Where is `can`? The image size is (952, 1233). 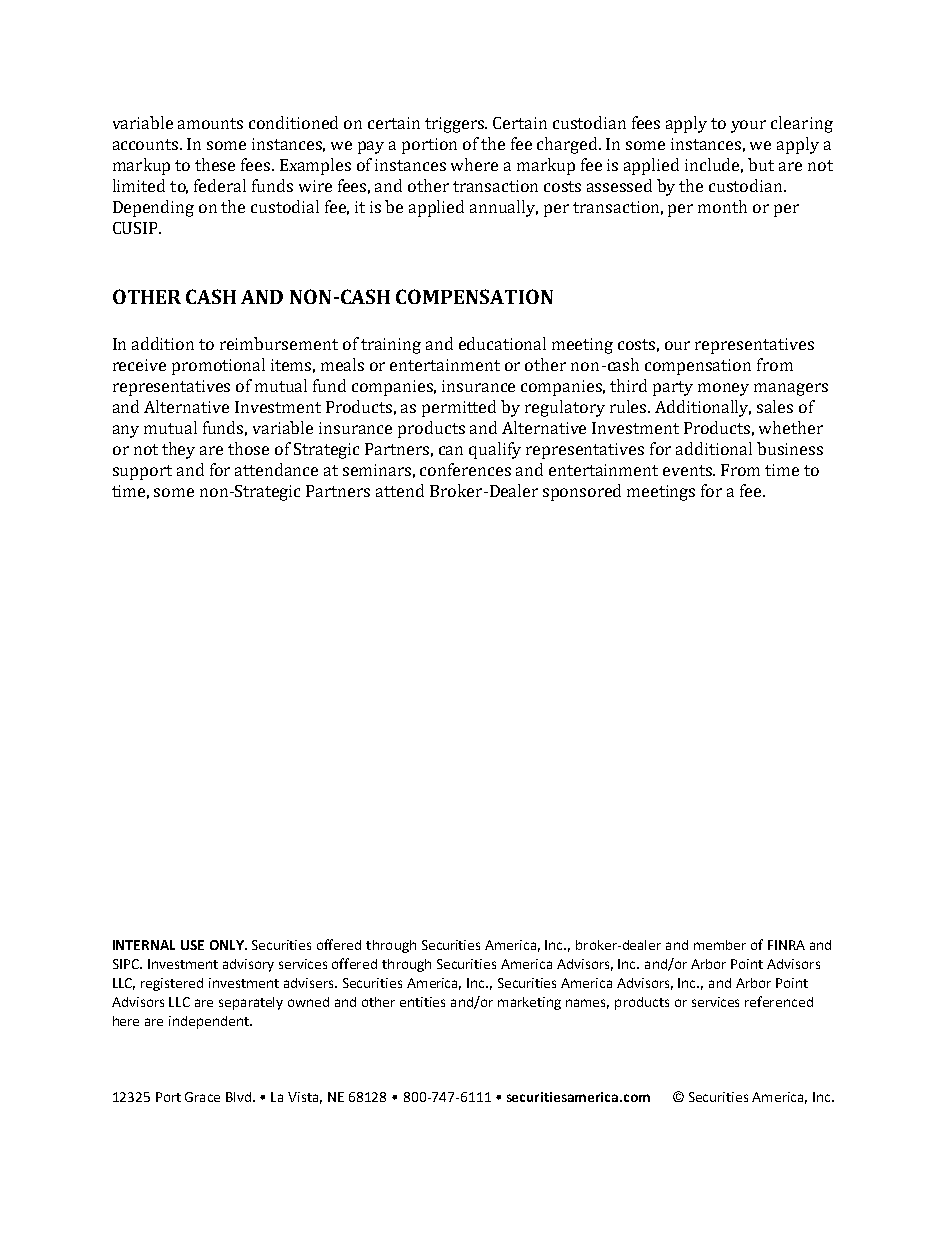 can is located at coordinates (451, 450).
